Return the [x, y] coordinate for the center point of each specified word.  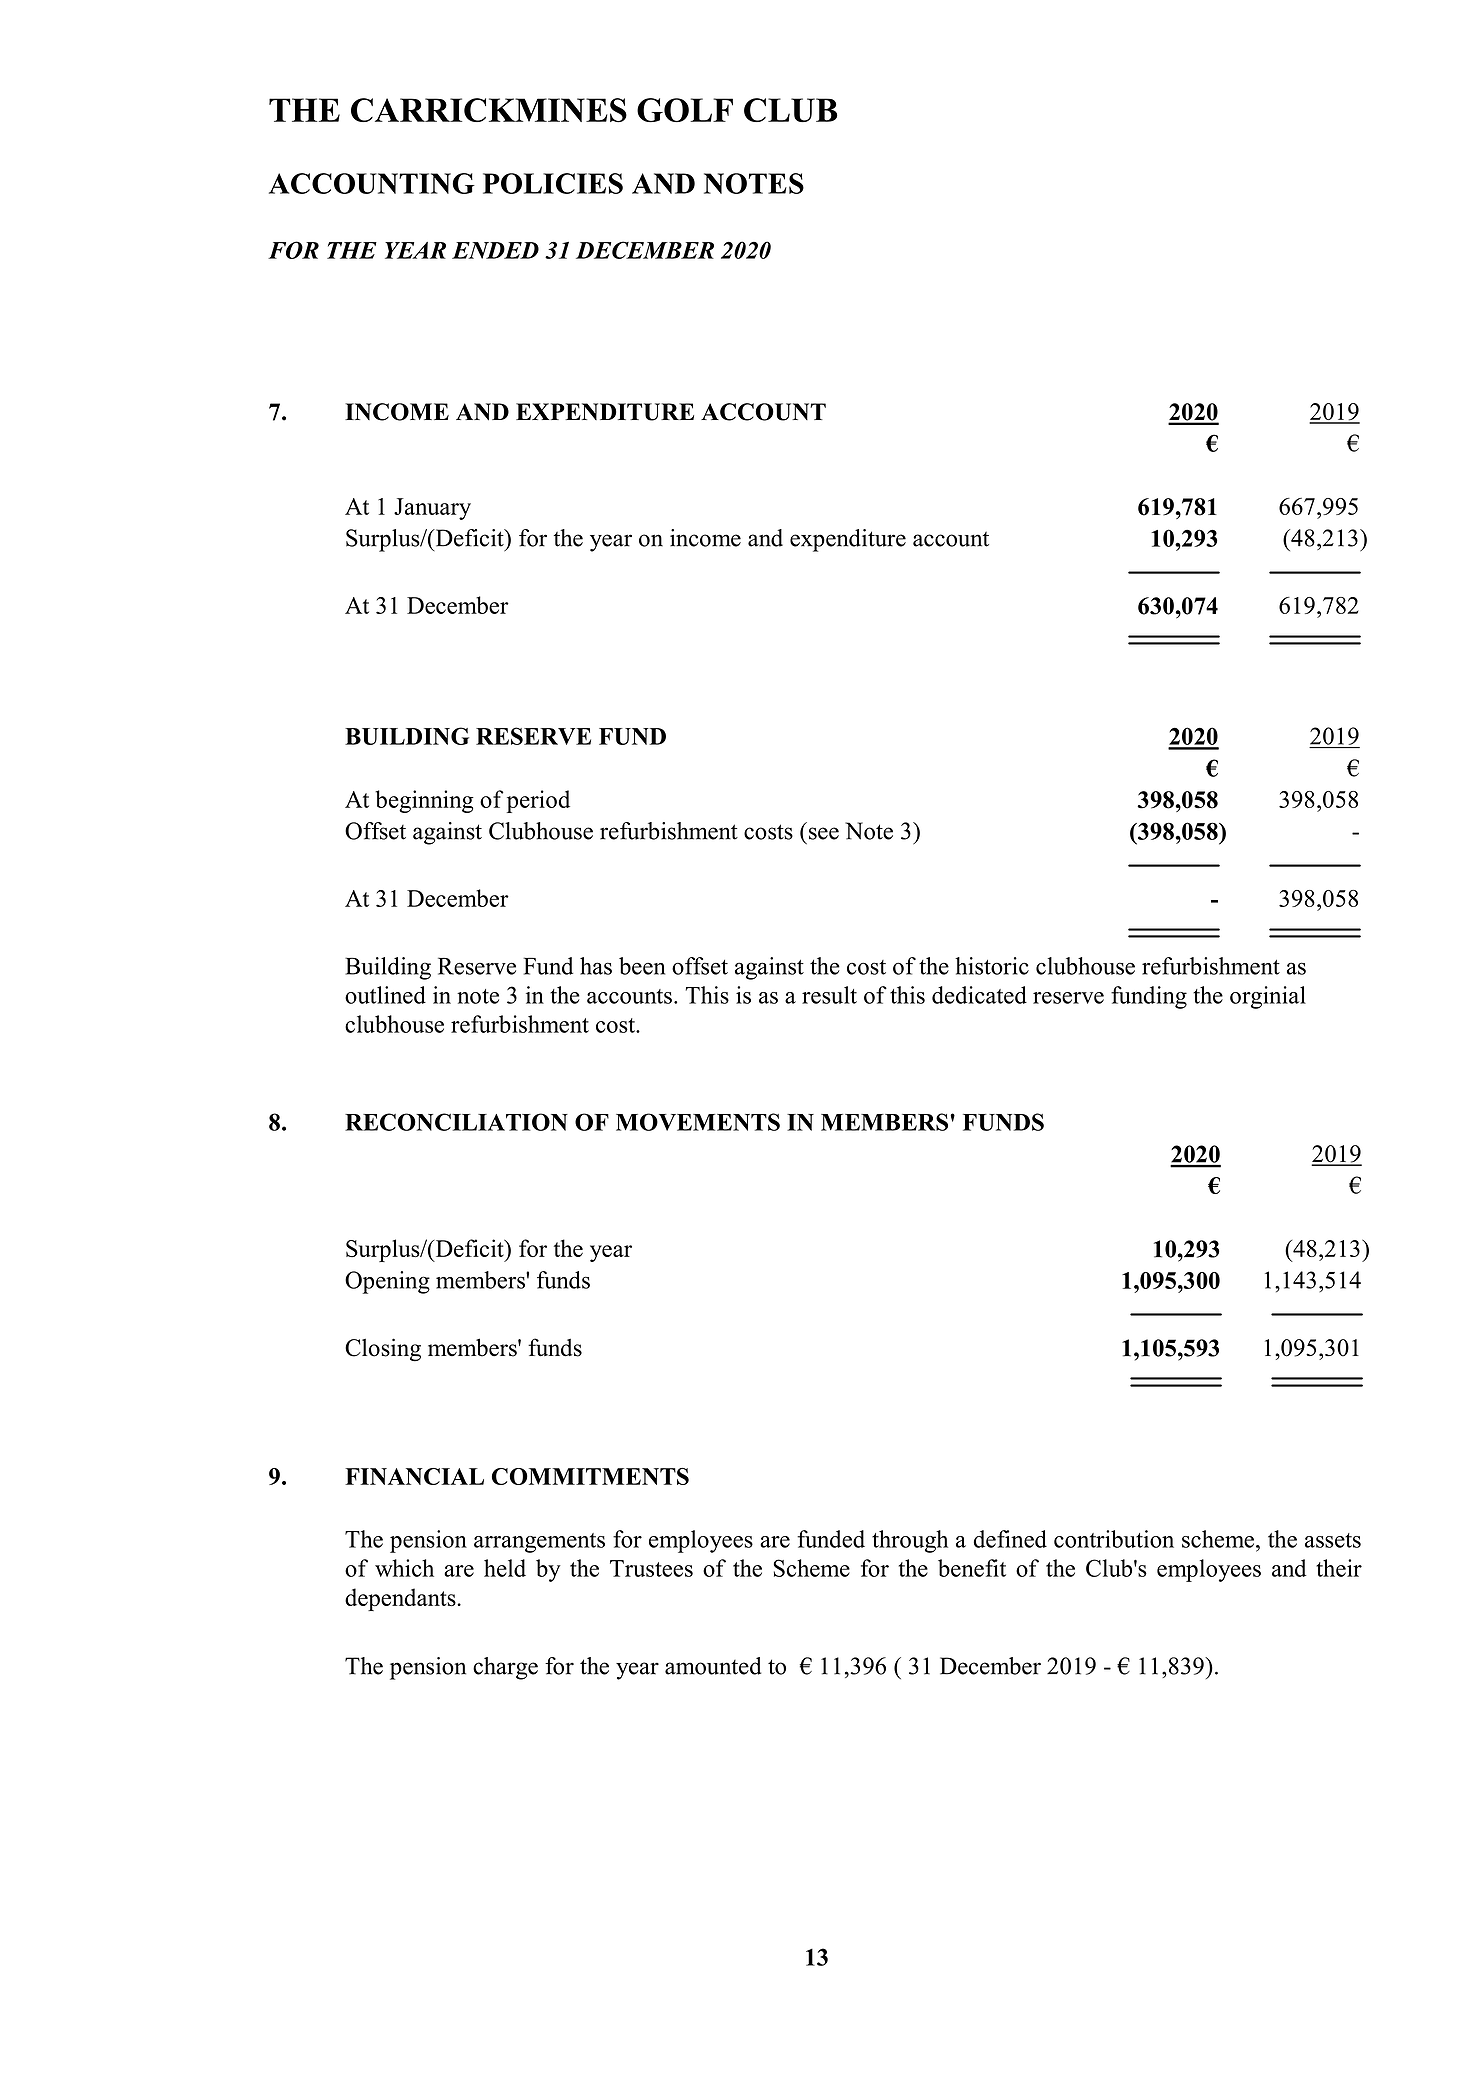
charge [505, 1668]
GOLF [685, 110]
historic [992, 966]
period [538, 801]
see [824, 833]
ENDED [495, 250]
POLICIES [553, 183]
